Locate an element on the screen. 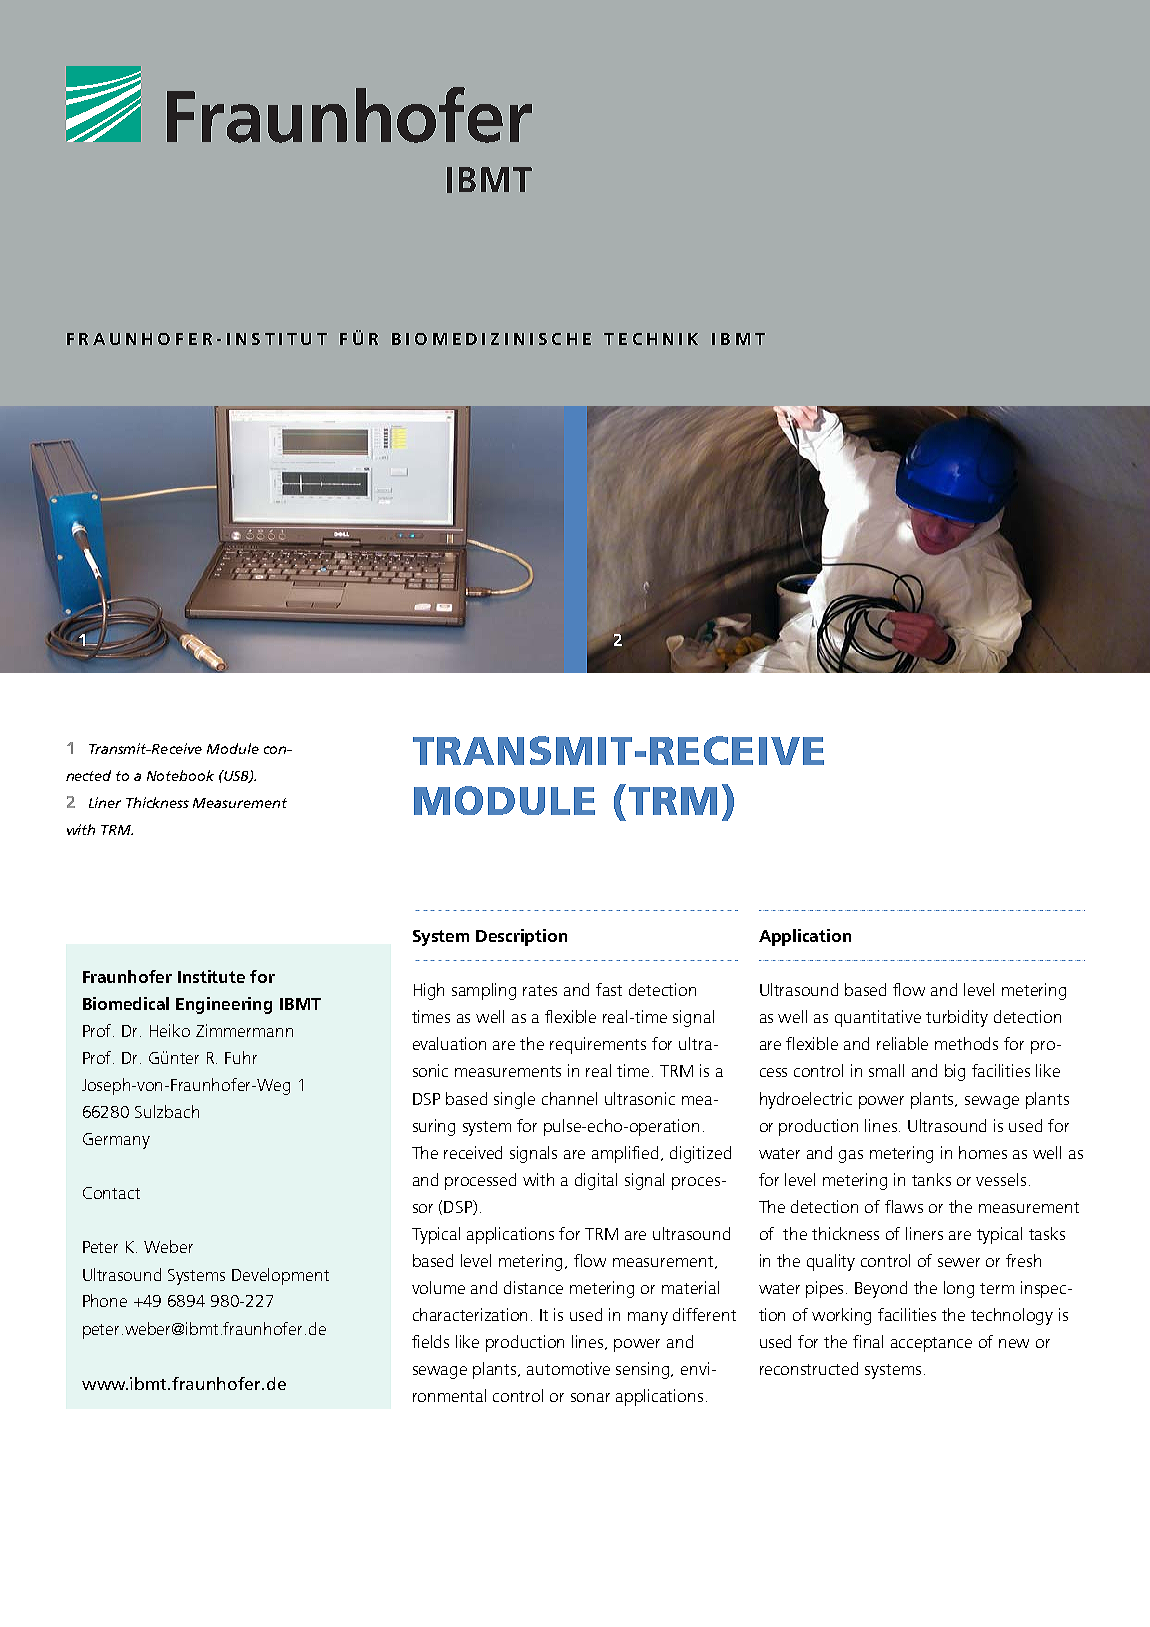  Fuhr is located at coordinates (241, 1057).
